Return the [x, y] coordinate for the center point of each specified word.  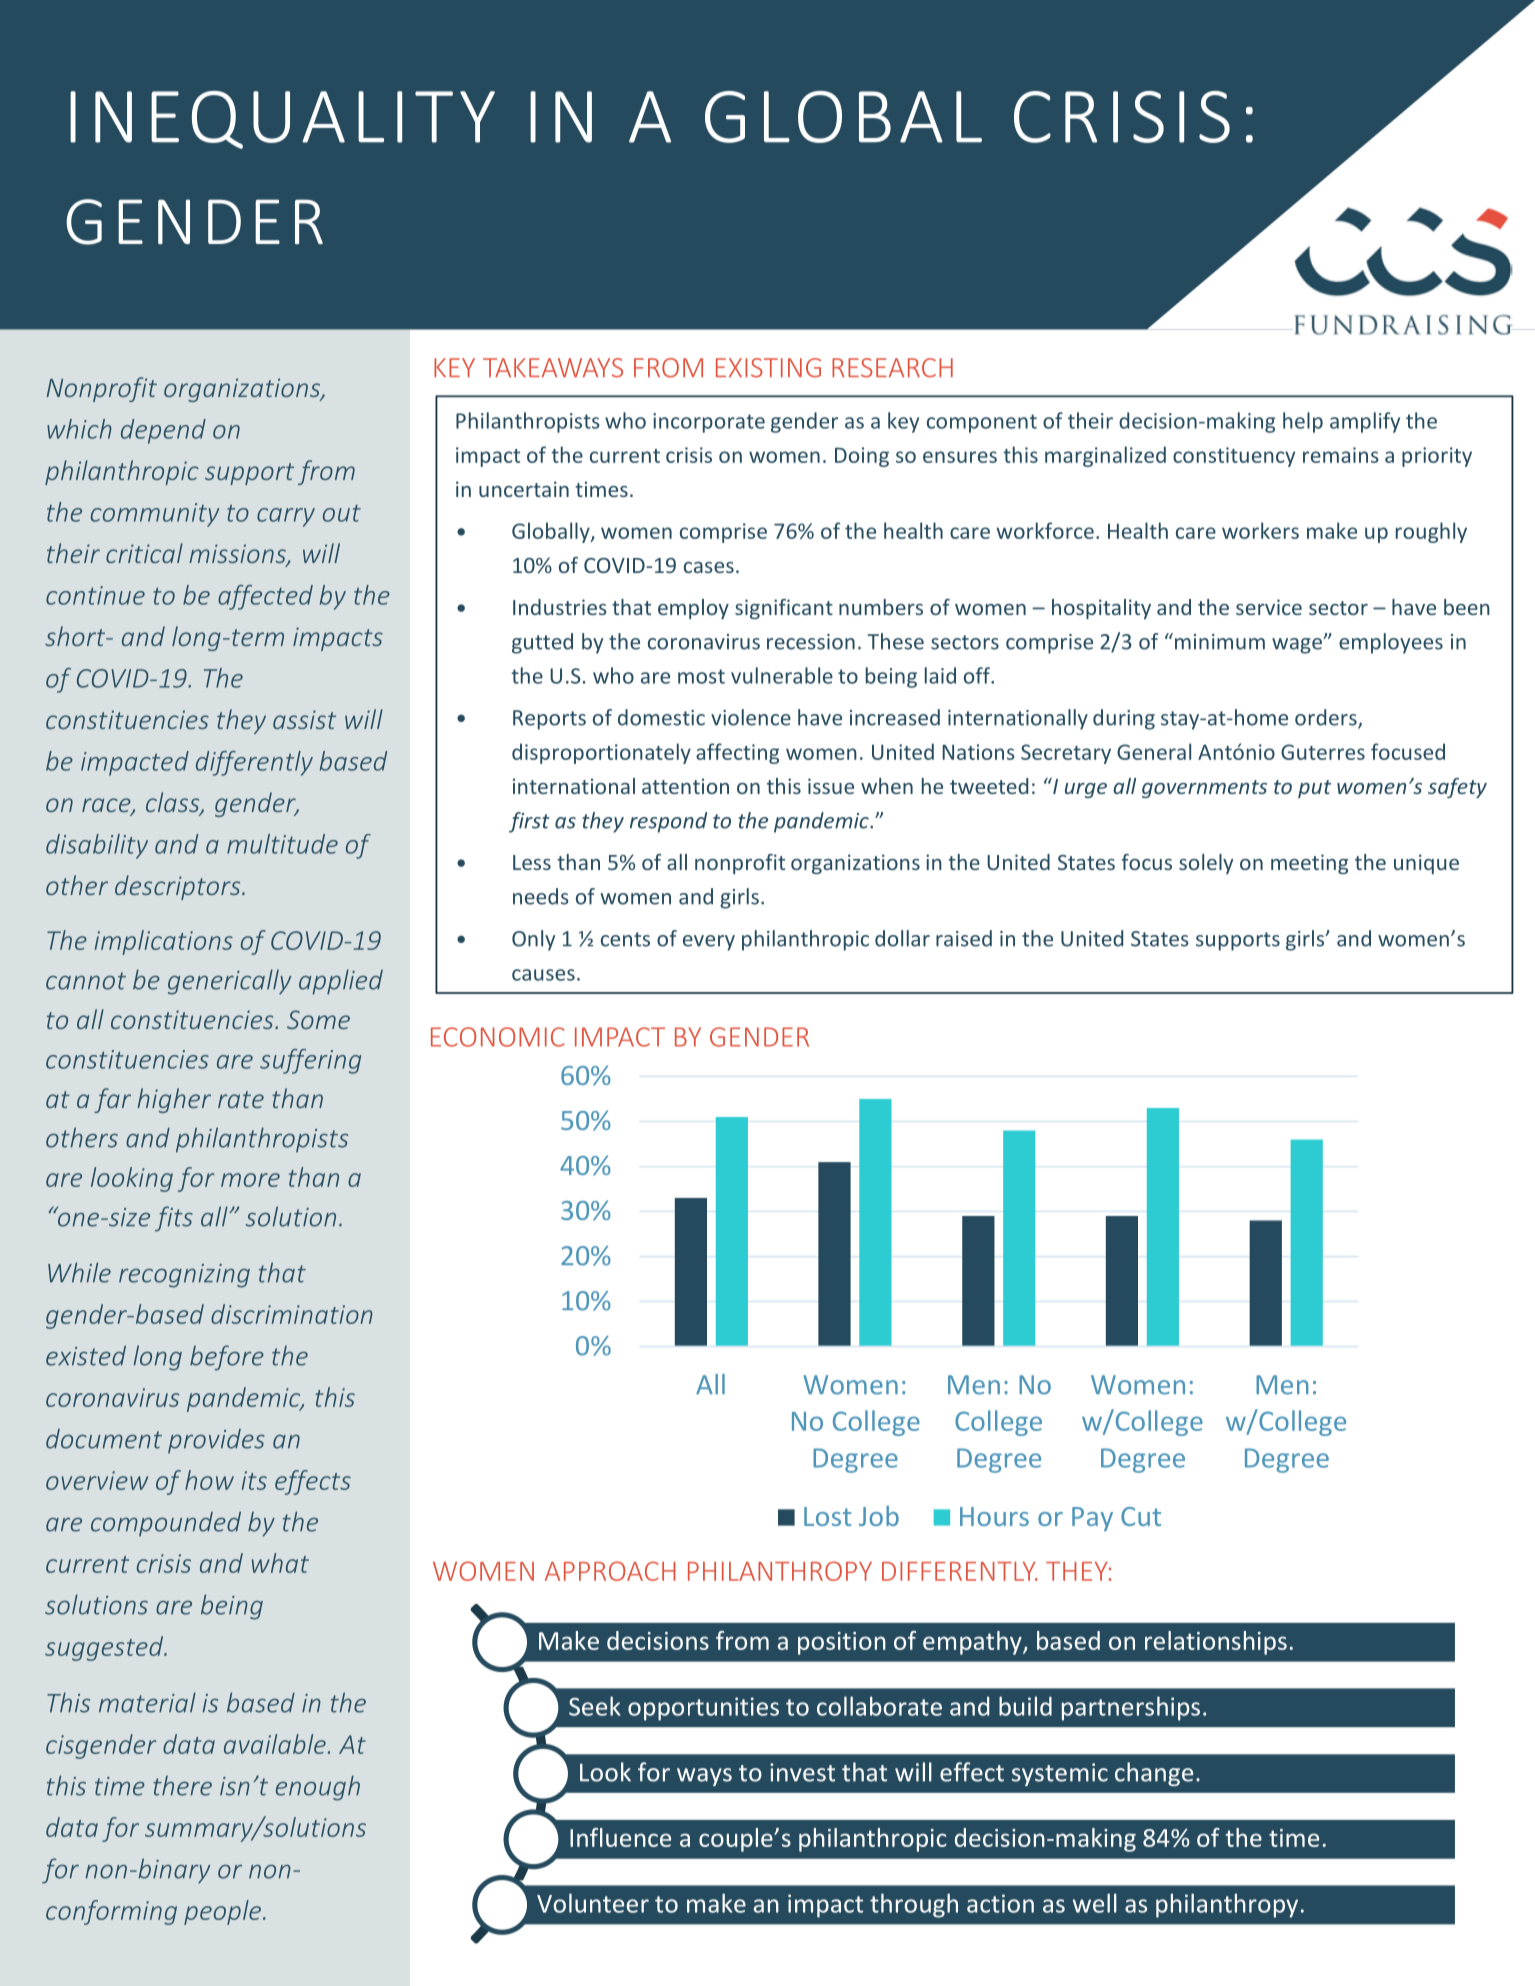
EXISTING [768, 368]
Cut [1141, 1516]
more [250, 1180]
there [182, 1786]
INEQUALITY [282, 120]
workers [1260, 530]
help [1303, 422]
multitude [282, 844]
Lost [827, 1516]
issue [831, 786]
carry [286, 517]
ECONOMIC [498, 1037]
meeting [1309, 864]
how [209, 1480]
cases [709, 567]
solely [1206, 864]
